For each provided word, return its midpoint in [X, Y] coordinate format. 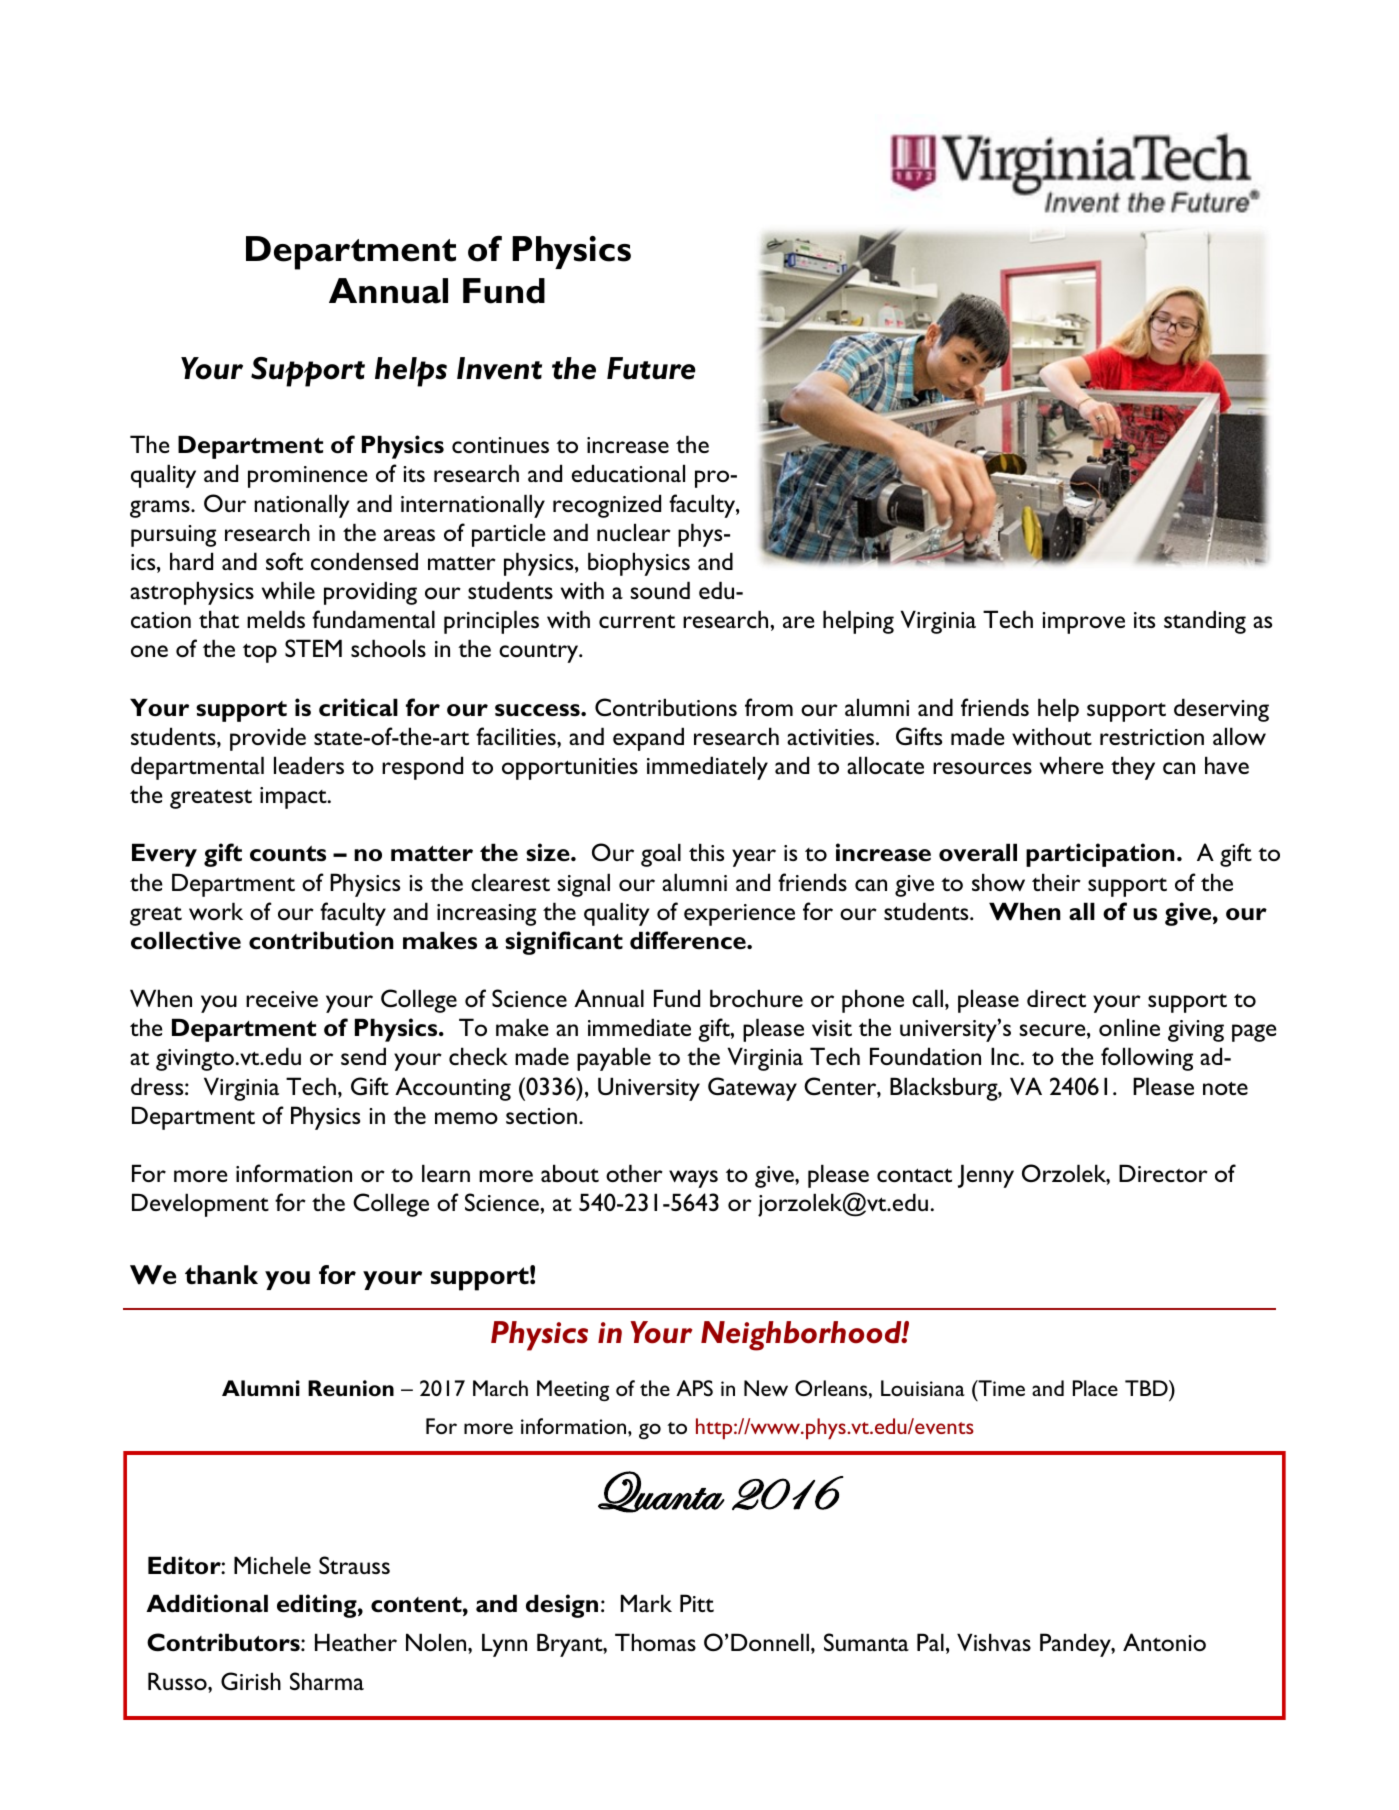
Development [200, 1205]
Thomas [655, 1642]
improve [1083, 623]
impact [294, 798]
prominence [308, 477]
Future [651, 368]
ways [693, 1179]
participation [1100, 855]
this [706, 852]
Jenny [986, 1176]
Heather [356, 1642]
